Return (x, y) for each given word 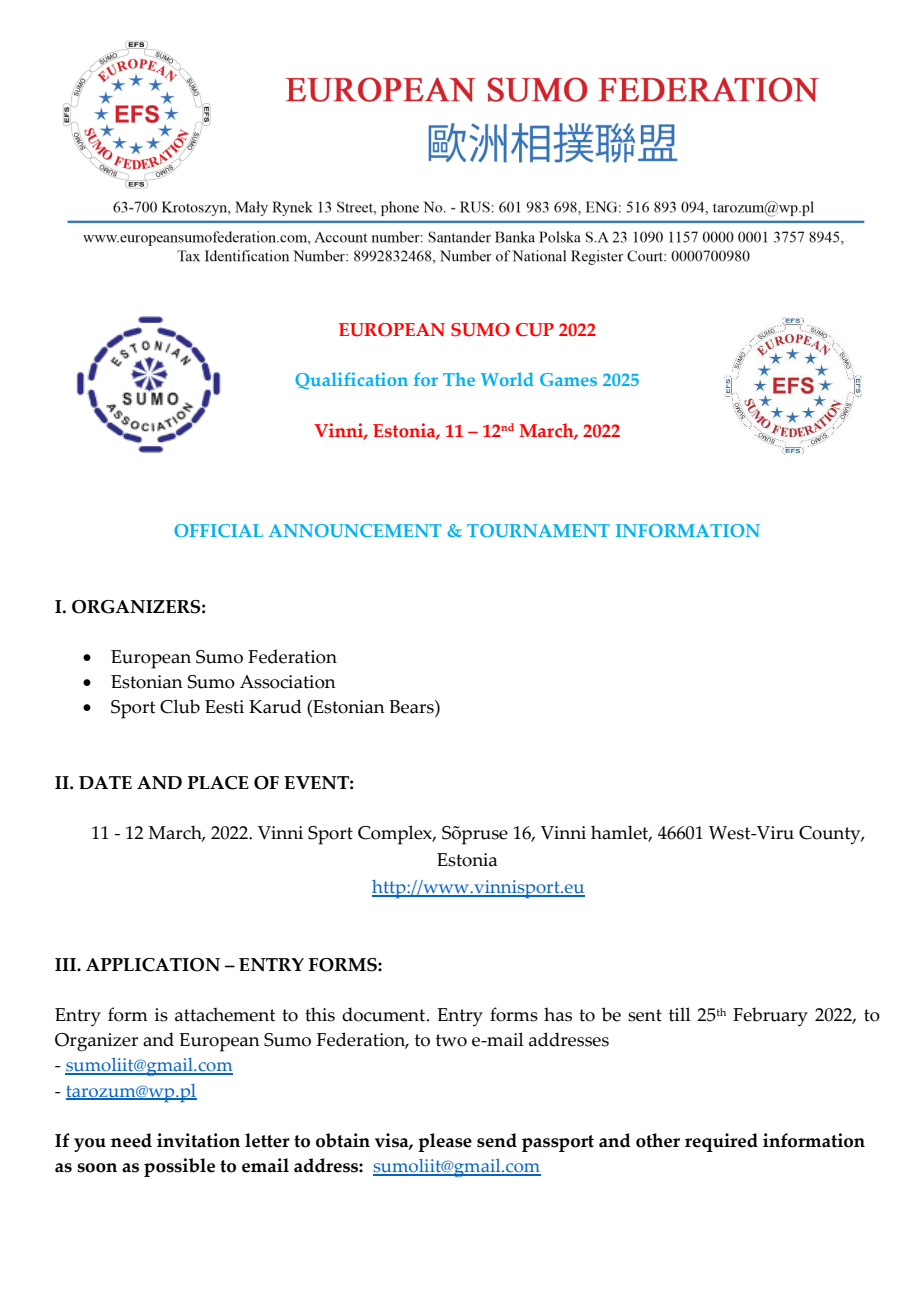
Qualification (351, 381)
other (658, 1140)
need (131, 1140)
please (445, 1142)
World (507, 379)
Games (568, 379)
